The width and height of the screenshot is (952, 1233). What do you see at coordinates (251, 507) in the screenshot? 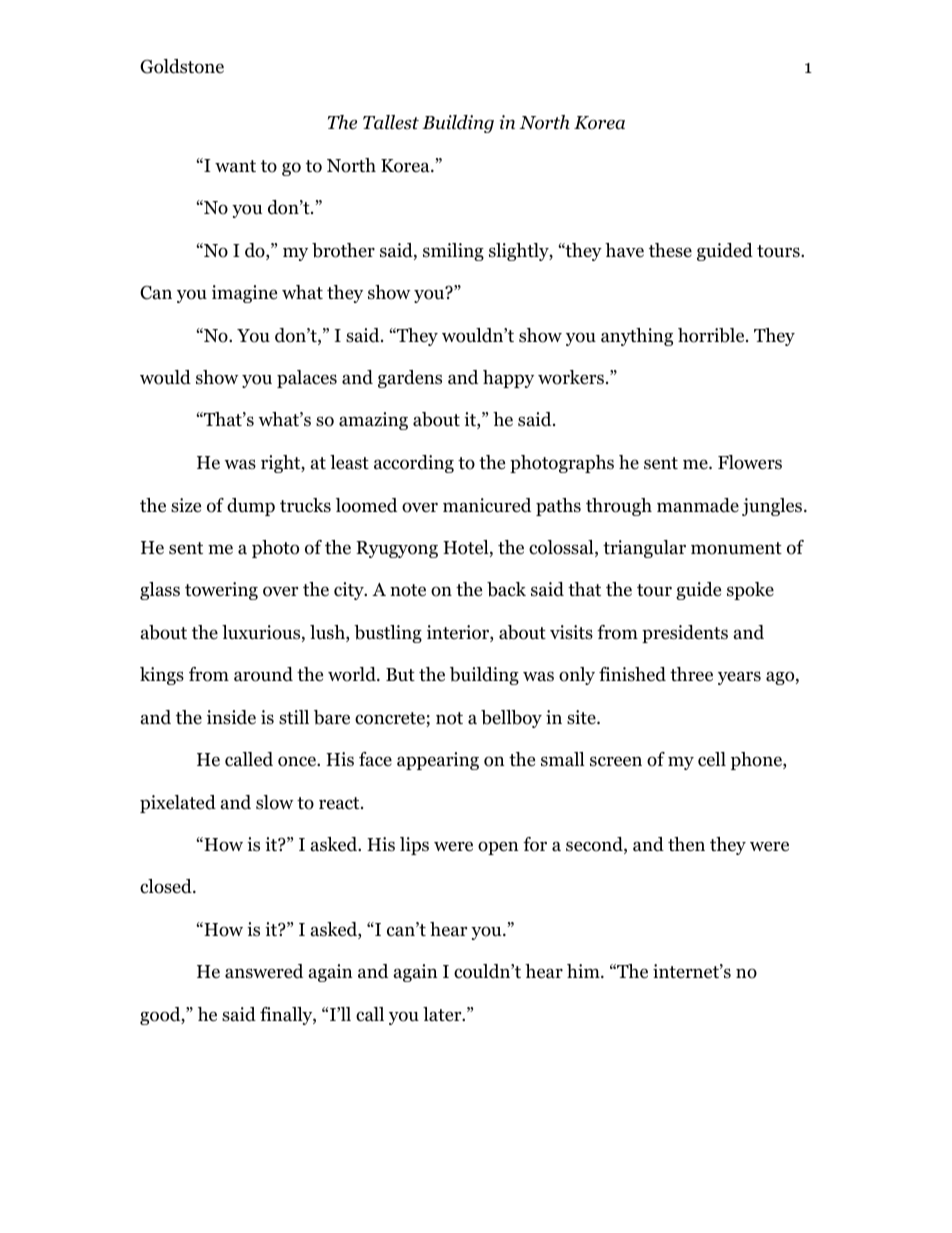
I see `dump` at bounding box center [251, 507].
